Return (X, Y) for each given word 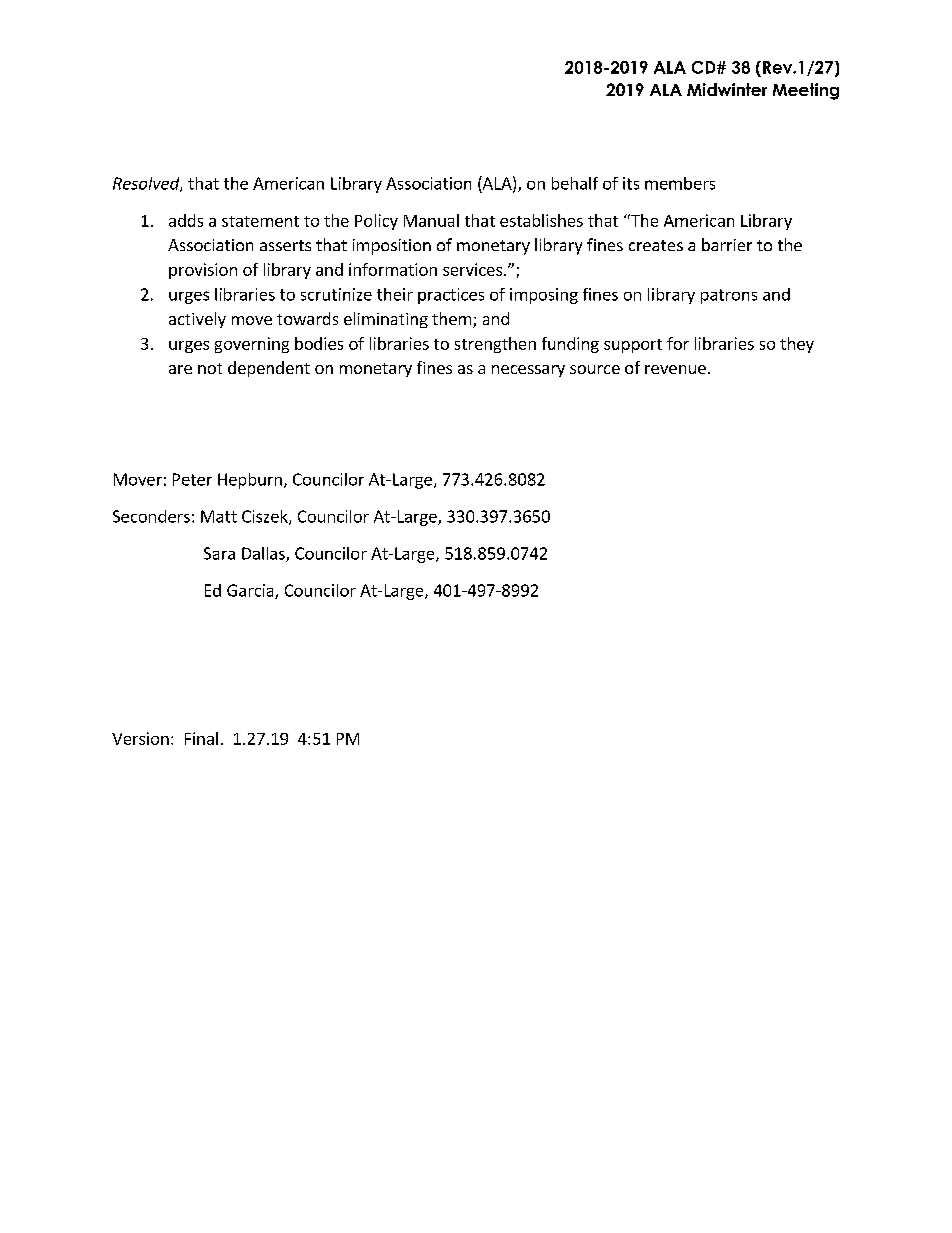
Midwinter (727, 89)
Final (201, 738)
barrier (727, 244)
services (472, 269)
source (595, 369)
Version (140, 738)
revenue (675, 369)
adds (186, 220)
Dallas (264, 554)
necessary (528, 371)
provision (203, 271)
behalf (575, 183)
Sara (219, 553)
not (210, 368)
